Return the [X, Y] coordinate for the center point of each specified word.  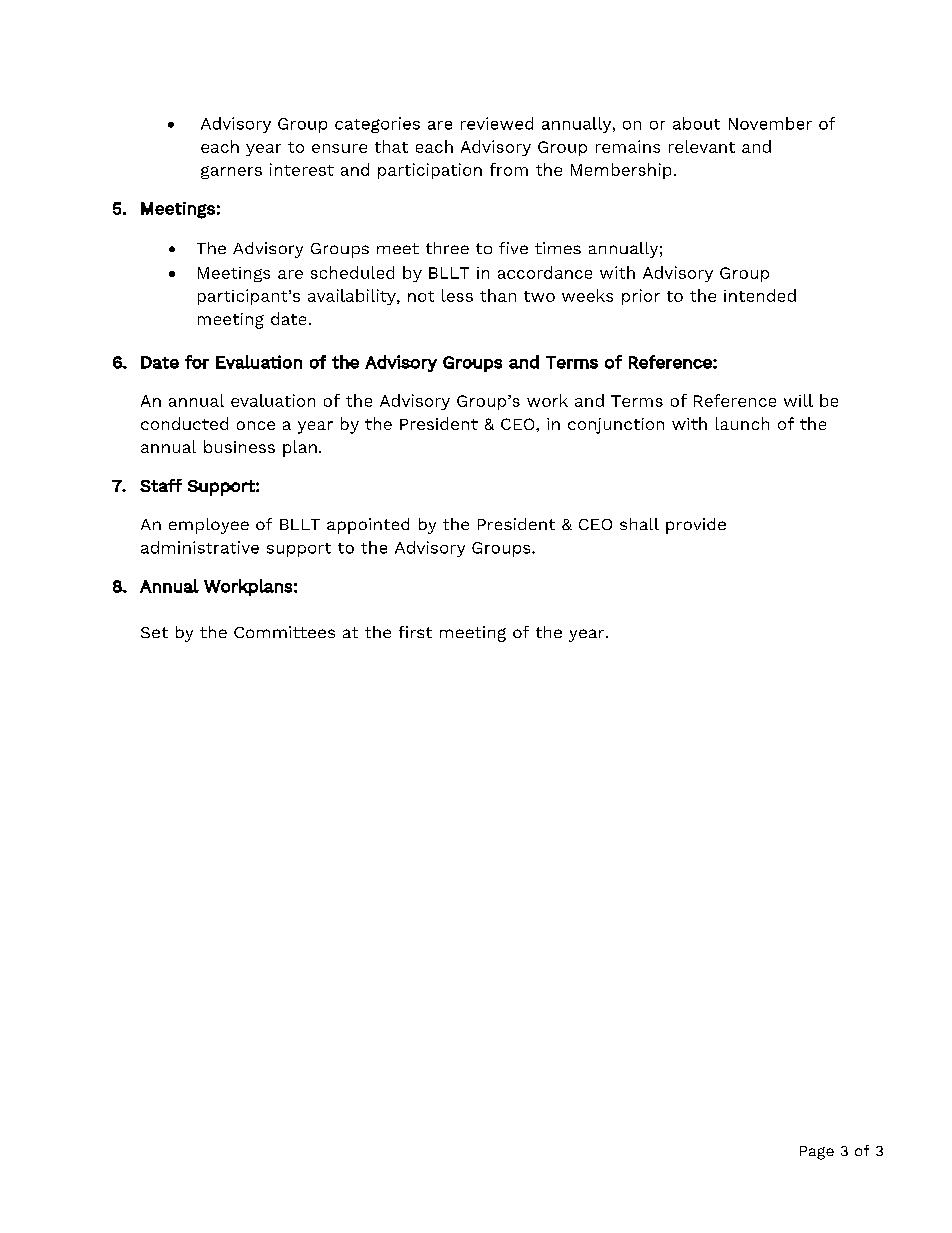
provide [696, 526]
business [239, 446]
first [415, 632]
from [509, 169]
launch [742, 423]
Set [154, 632]
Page [817, 1153]
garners [231, 172]
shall [639, 524]
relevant [702, 146]
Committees [284, 632]
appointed [368, 526]
